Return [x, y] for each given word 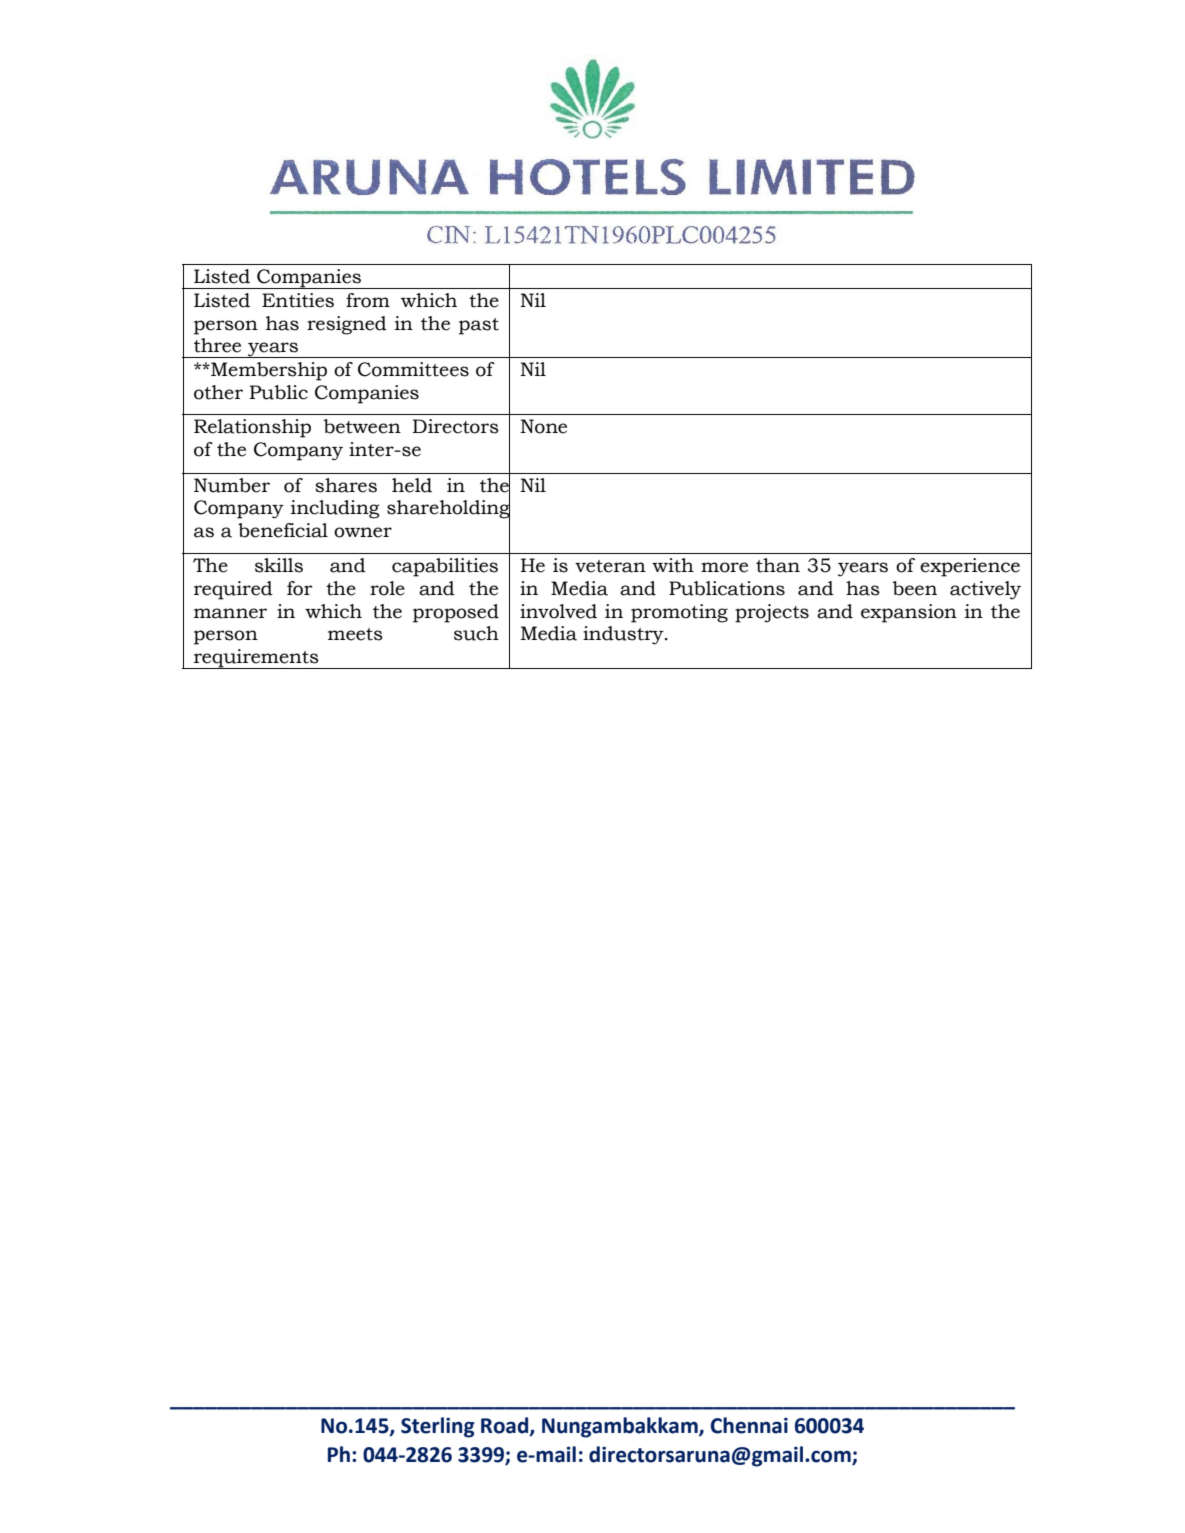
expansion [909, 613]
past [479, 326]
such [476, 633]
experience [970, 567]
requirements [256, 659]
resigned [347, 325]
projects [772, 613]
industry [624, 635]
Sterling [438, 1427]
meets [355, 634]
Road [506, 1426]
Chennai [749, 1425]
